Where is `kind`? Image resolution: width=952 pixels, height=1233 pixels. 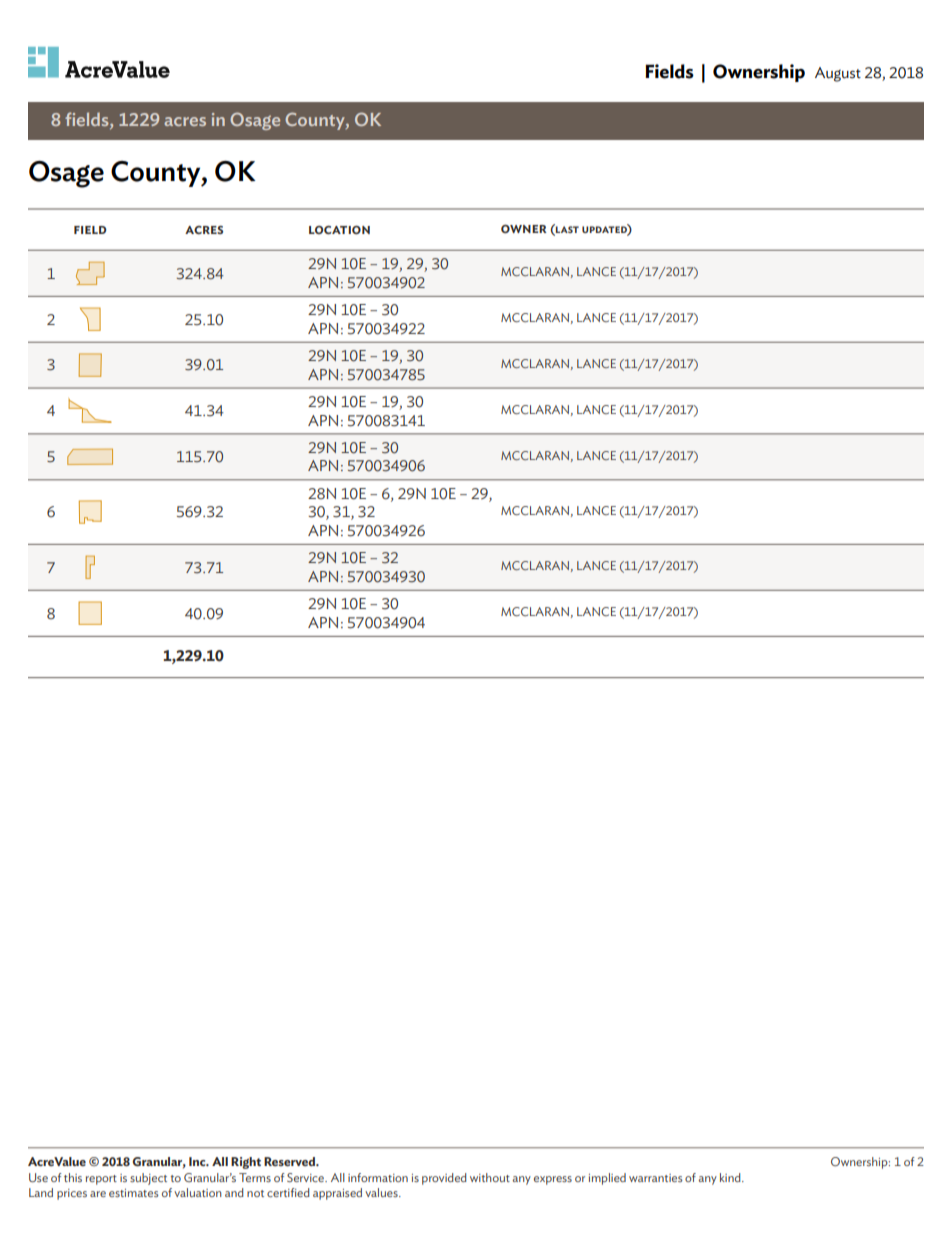 kind is located at coordinates (731, 1177).
